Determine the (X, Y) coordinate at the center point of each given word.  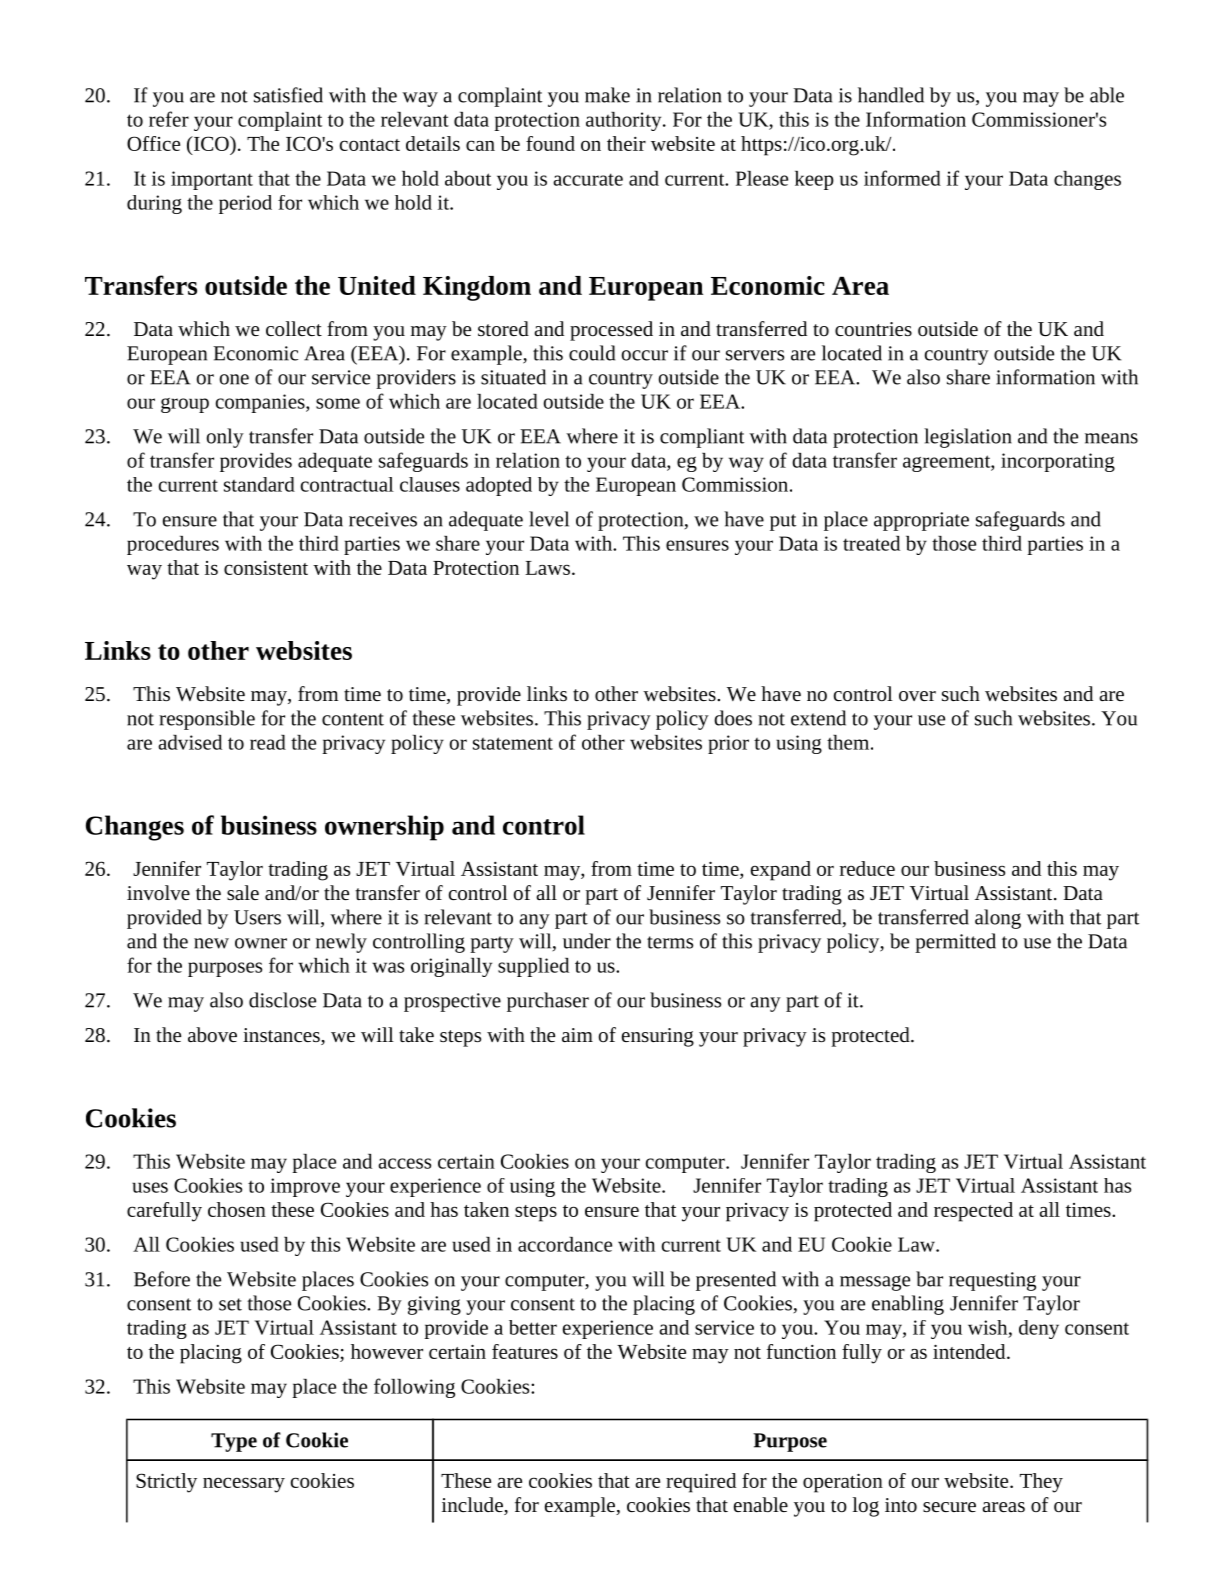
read (268, 742)
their (626, 143)
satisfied (288, 95)
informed (902, 178)
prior (728, 744)
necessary (244, 1485)
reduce (867, 868)
